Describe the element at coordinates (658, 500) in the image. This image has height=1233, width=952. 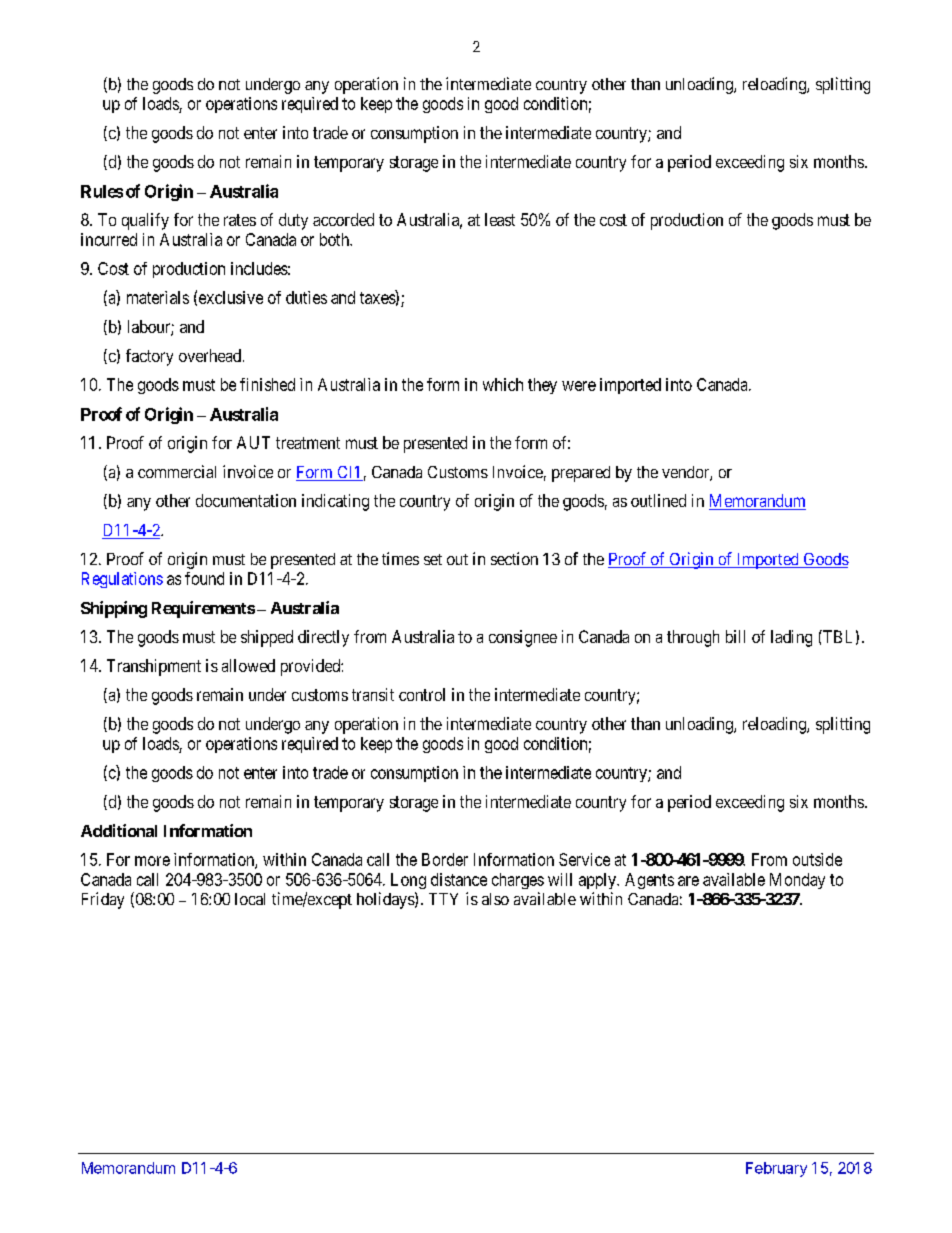
I see `outlined` at that location.
